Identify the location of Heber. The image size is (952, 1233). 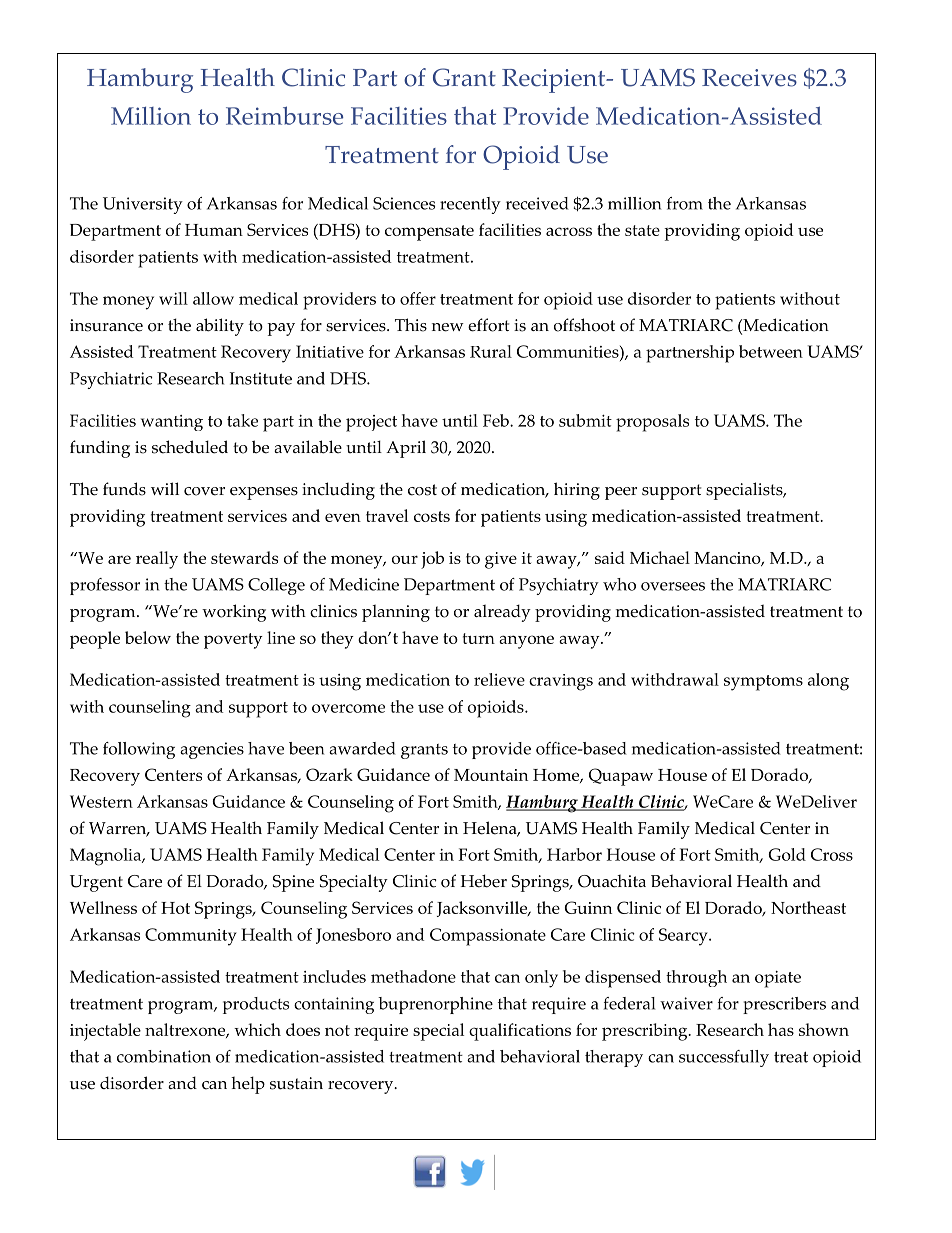
(484, 881).
